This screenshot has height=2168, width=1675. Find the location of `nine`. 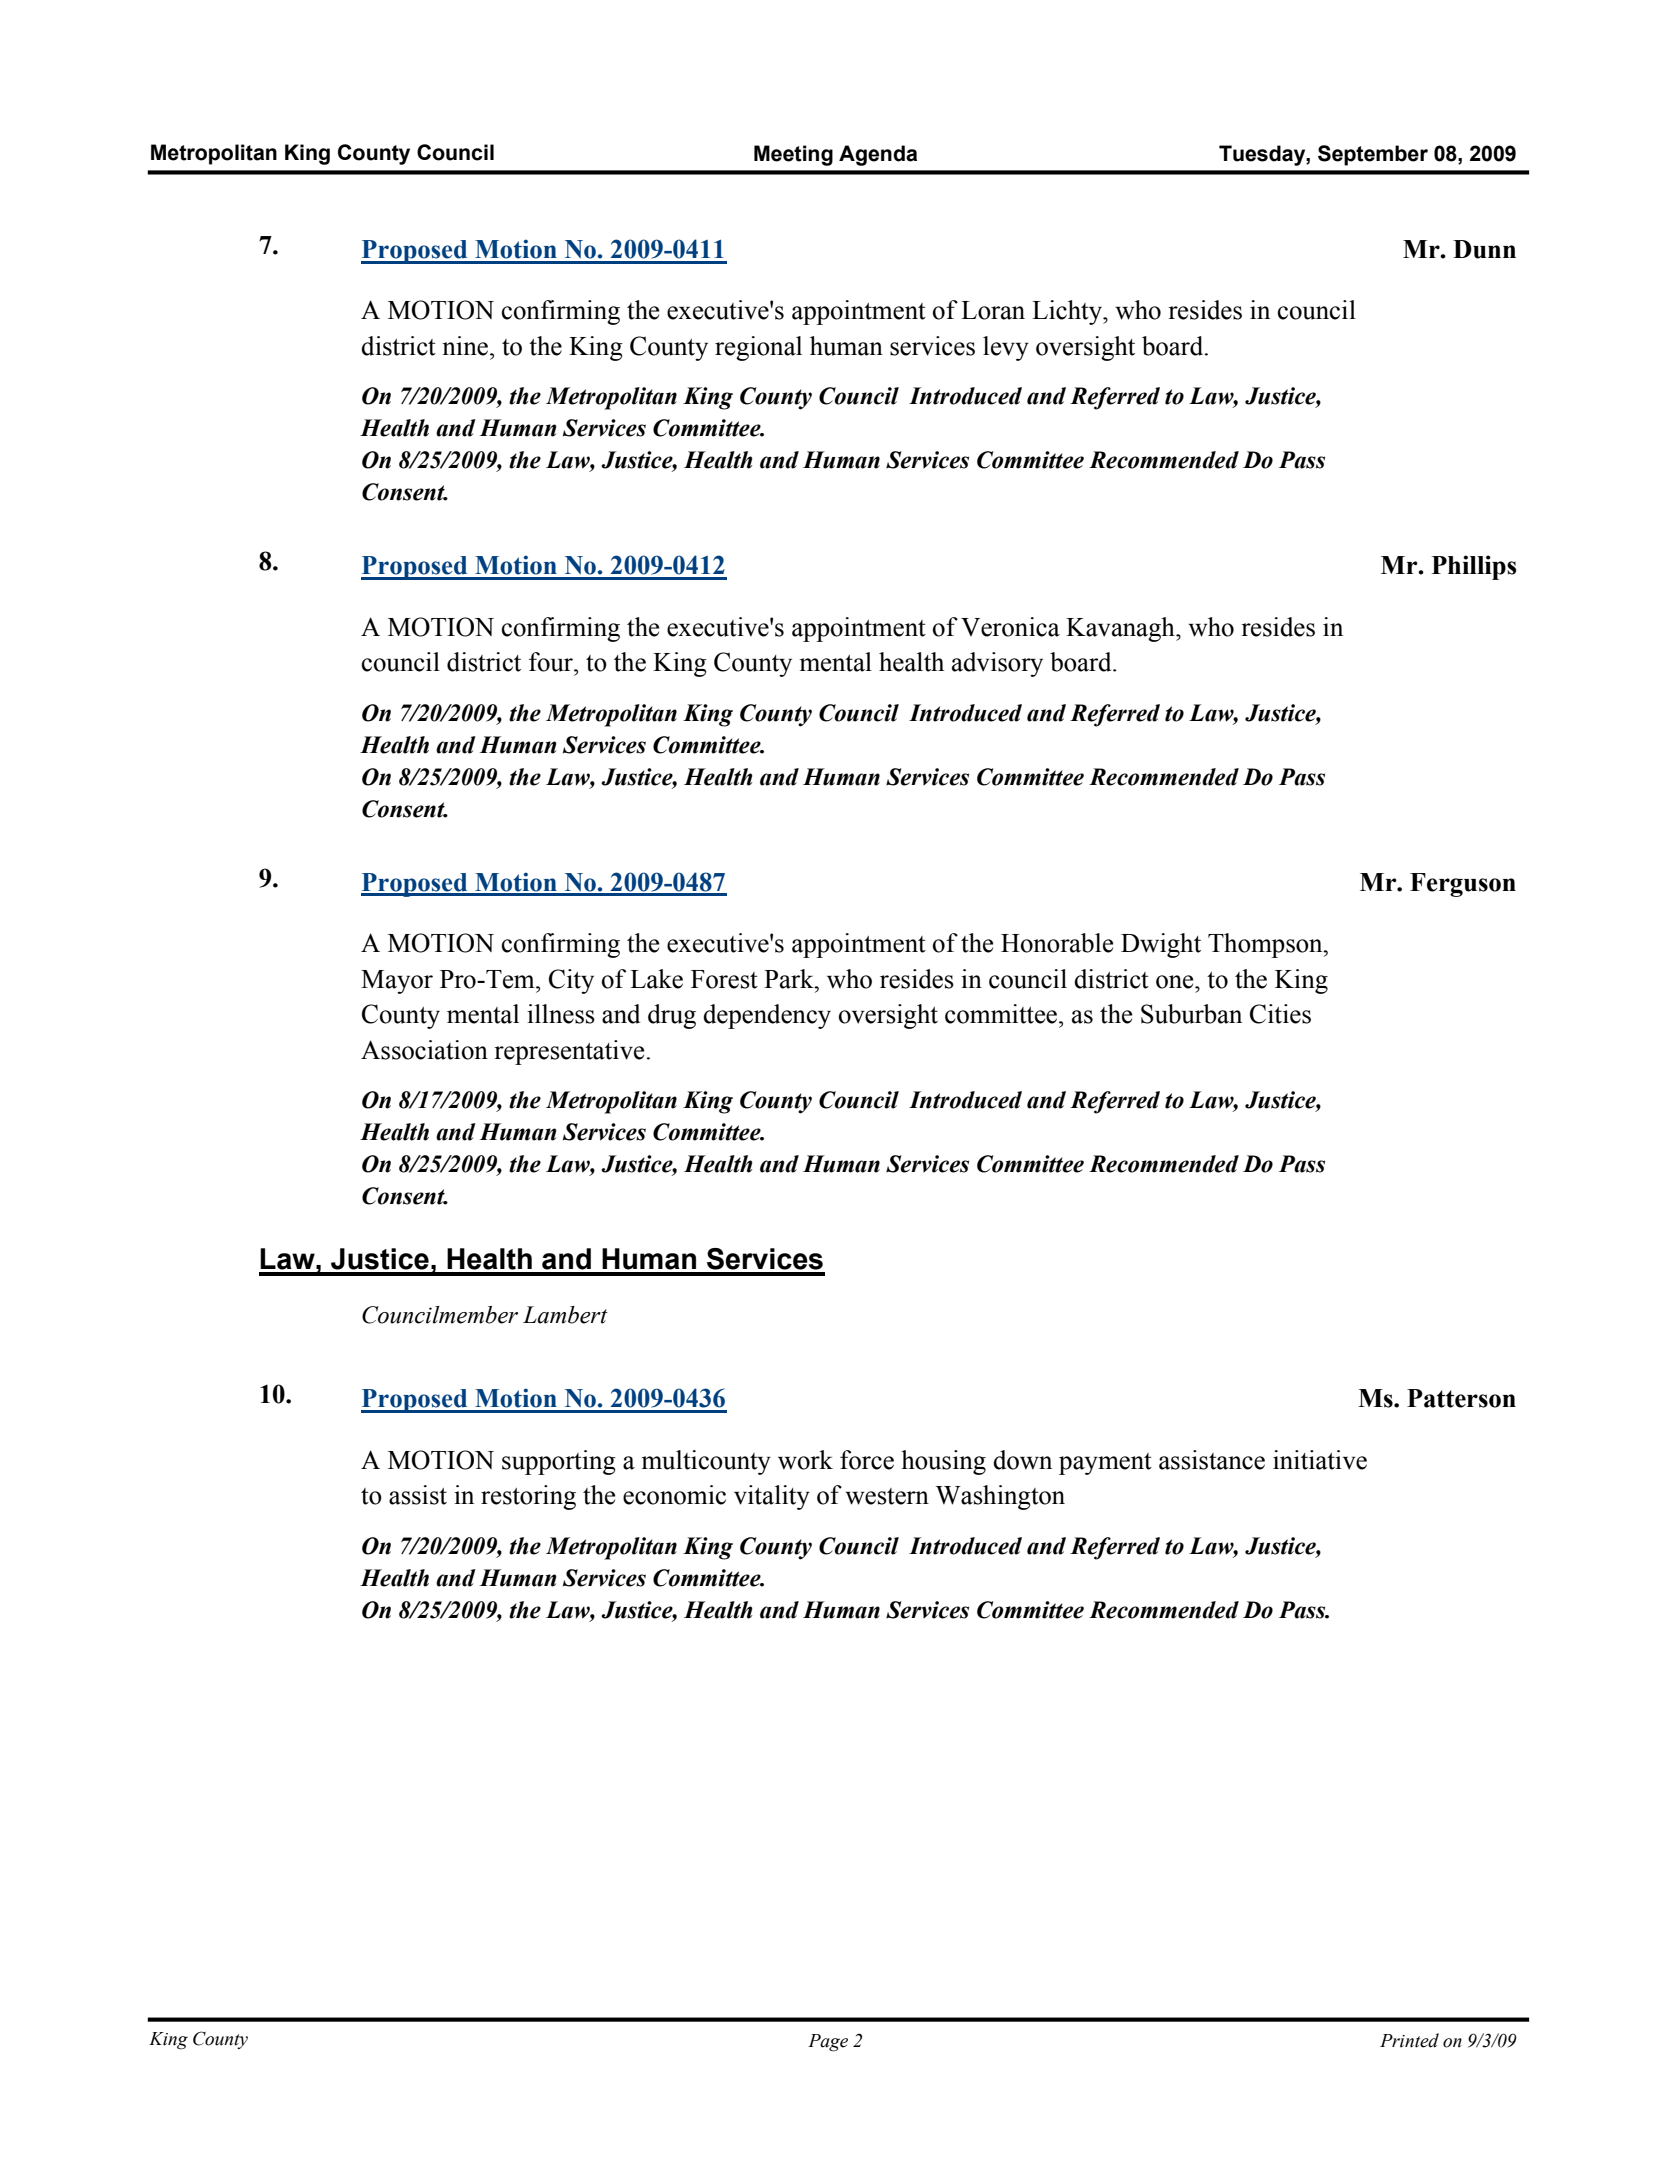

nine is located at coordinates (465, 346).
